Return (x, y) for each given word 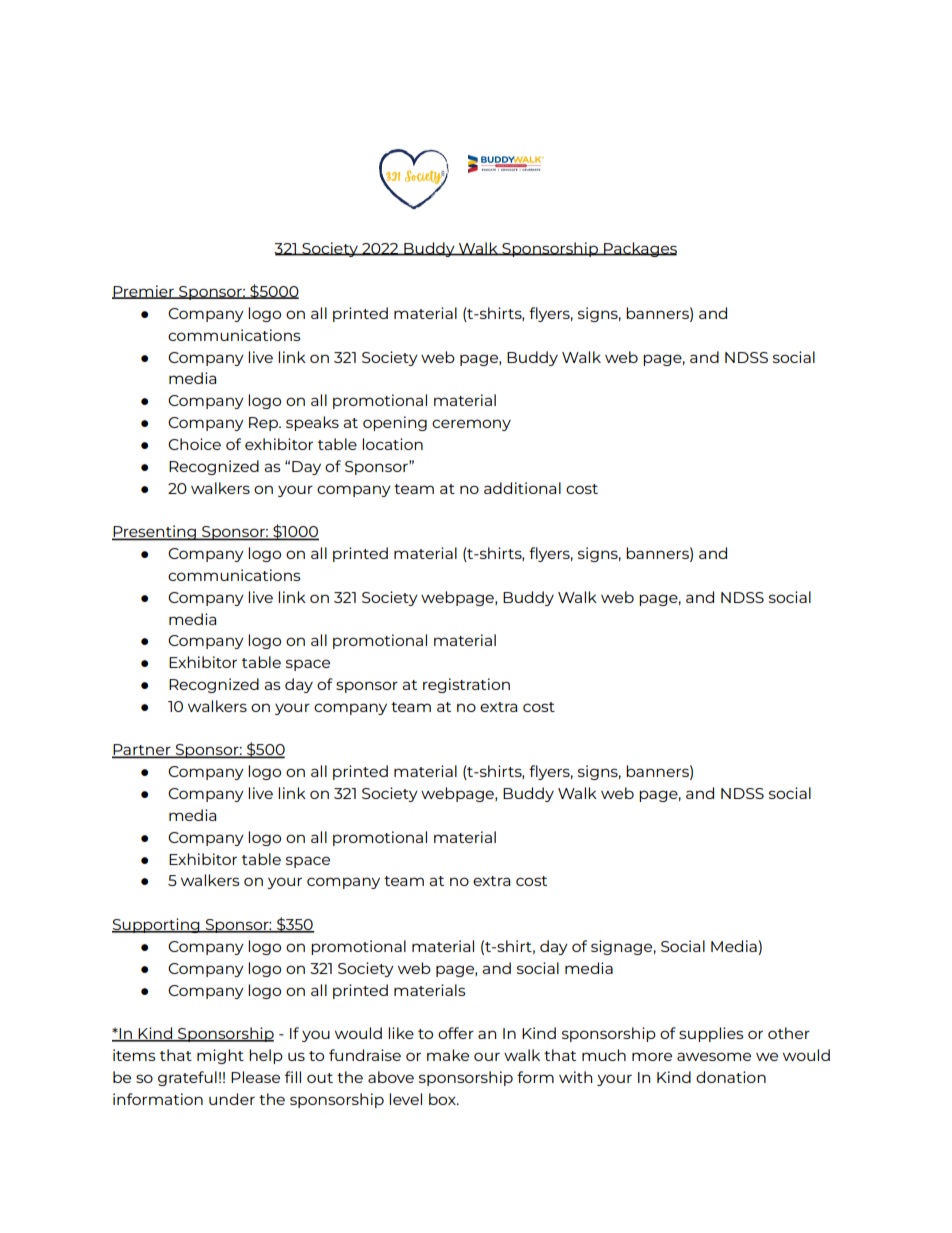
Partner (142, 751)
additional (522, 488)
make (448, 1055)
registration (466, 685)
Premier (144, 292)
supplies (711, 1034)
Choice (194, 444)
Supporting (157, 925)
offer (456, 1033)
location (392, 444)
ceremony (471, 425)
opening (395, 423)
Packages (639, 249)
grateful (187, 1078)
